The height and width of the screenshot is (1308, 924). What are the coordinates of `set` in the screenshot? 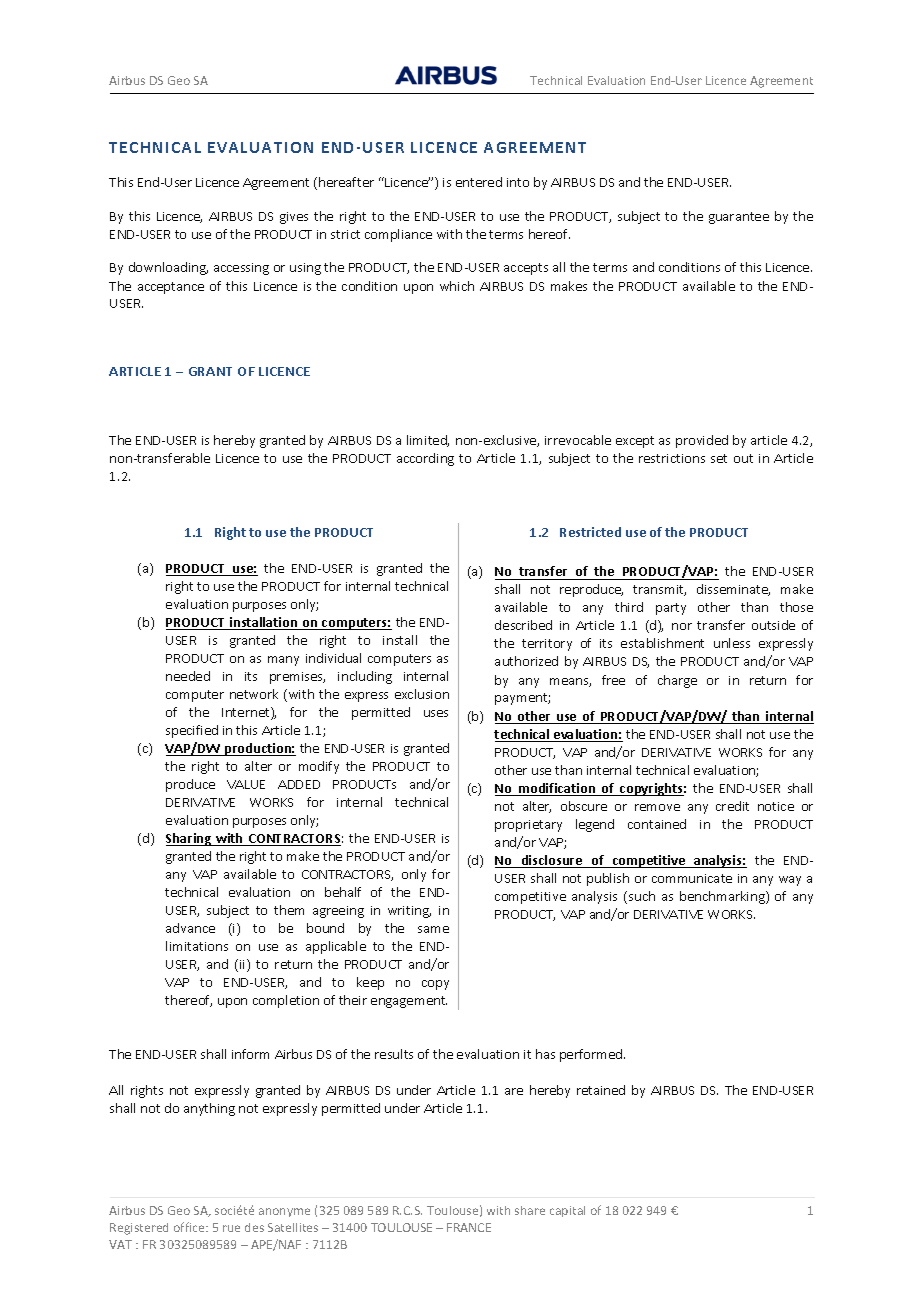 It's located at (719, 458).
